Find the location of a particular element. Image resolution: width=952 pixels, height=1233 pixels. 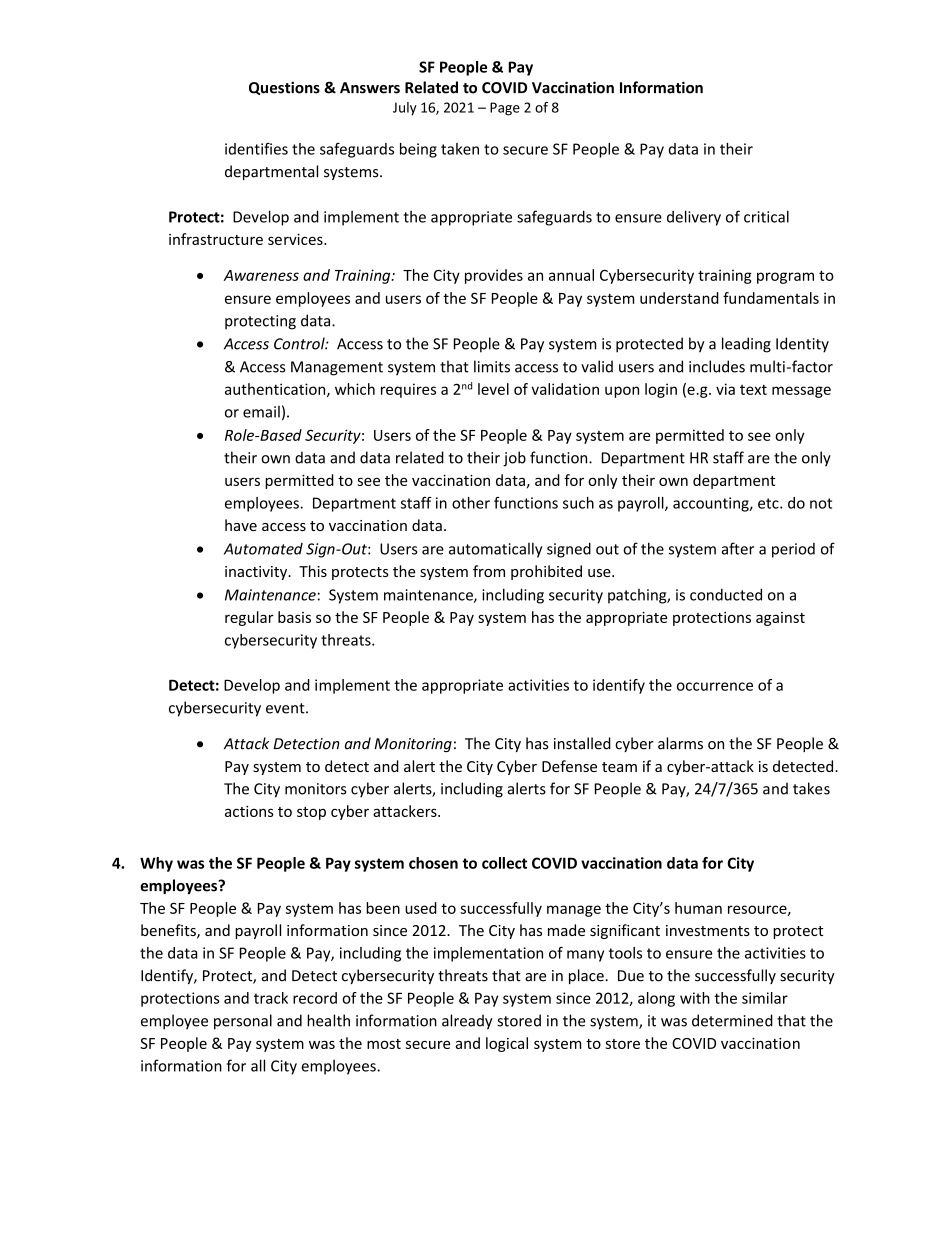

from is located at coordinates (489, 571).
